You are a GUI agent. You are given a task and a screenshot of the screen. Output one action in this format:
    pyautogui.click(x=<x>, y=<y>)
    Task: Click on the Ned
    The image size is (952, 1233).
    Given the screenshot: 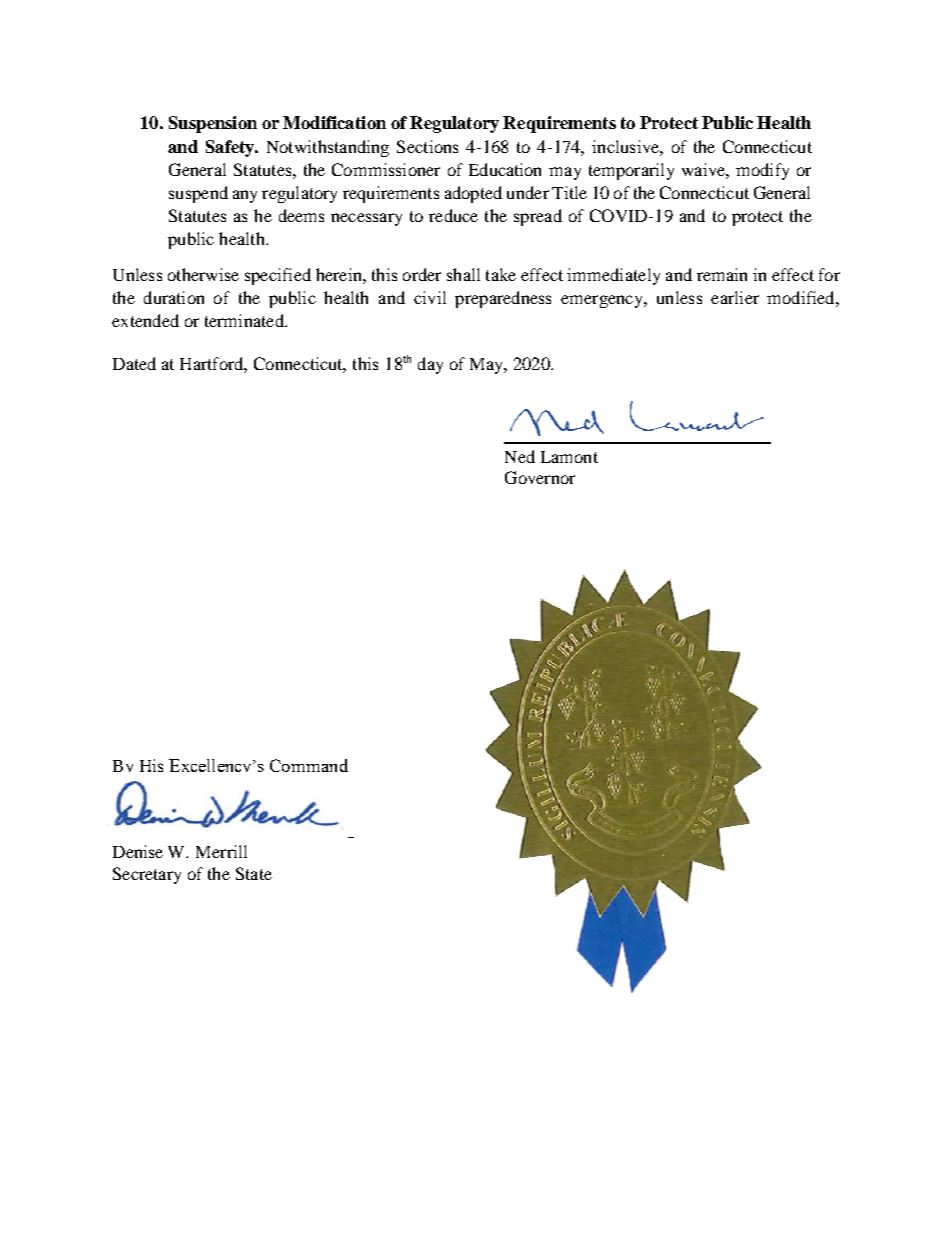 What is the action you would take?
    pyautogui.click(x=520, y=456)
